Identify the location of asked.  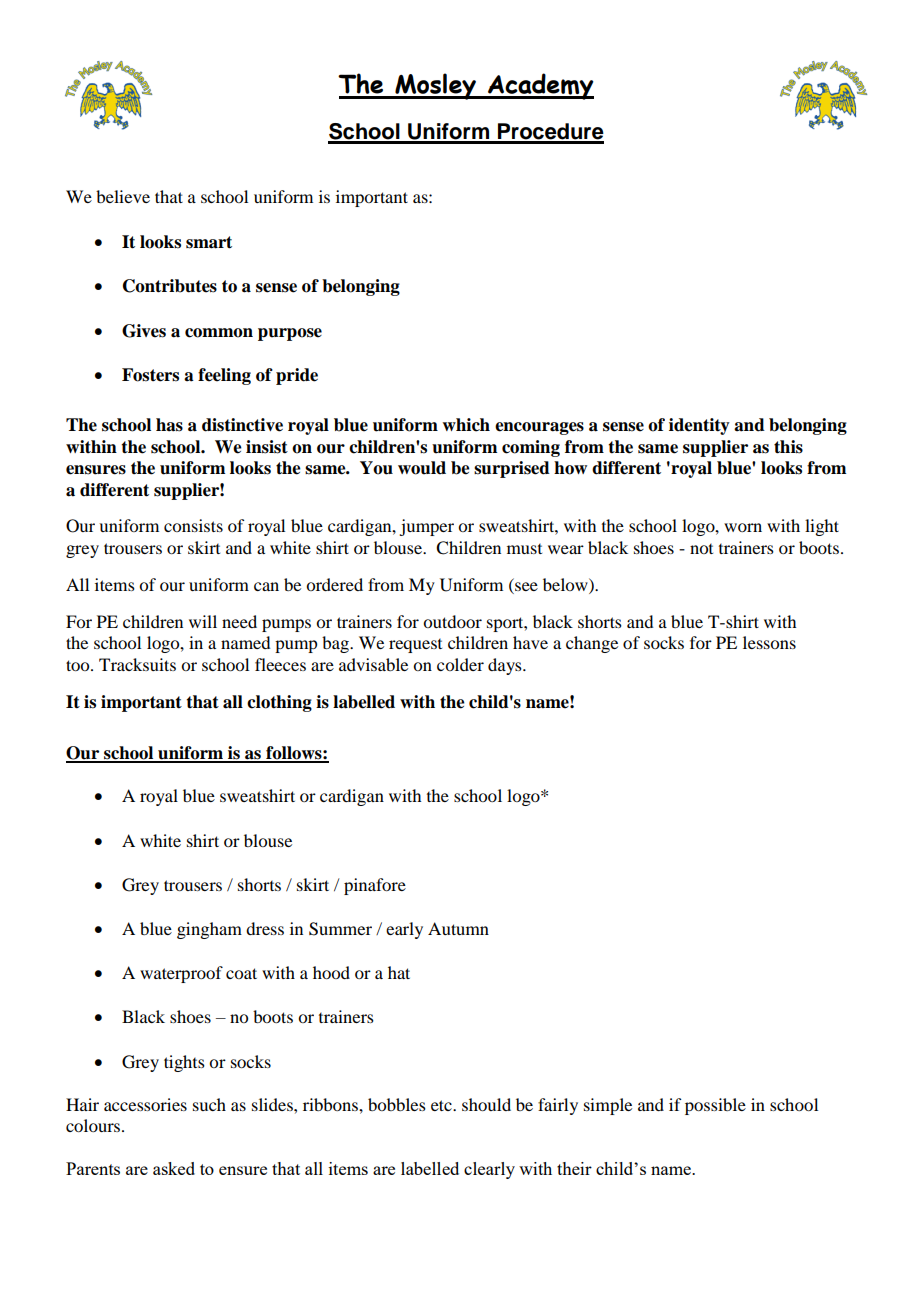
(174, 1168).
